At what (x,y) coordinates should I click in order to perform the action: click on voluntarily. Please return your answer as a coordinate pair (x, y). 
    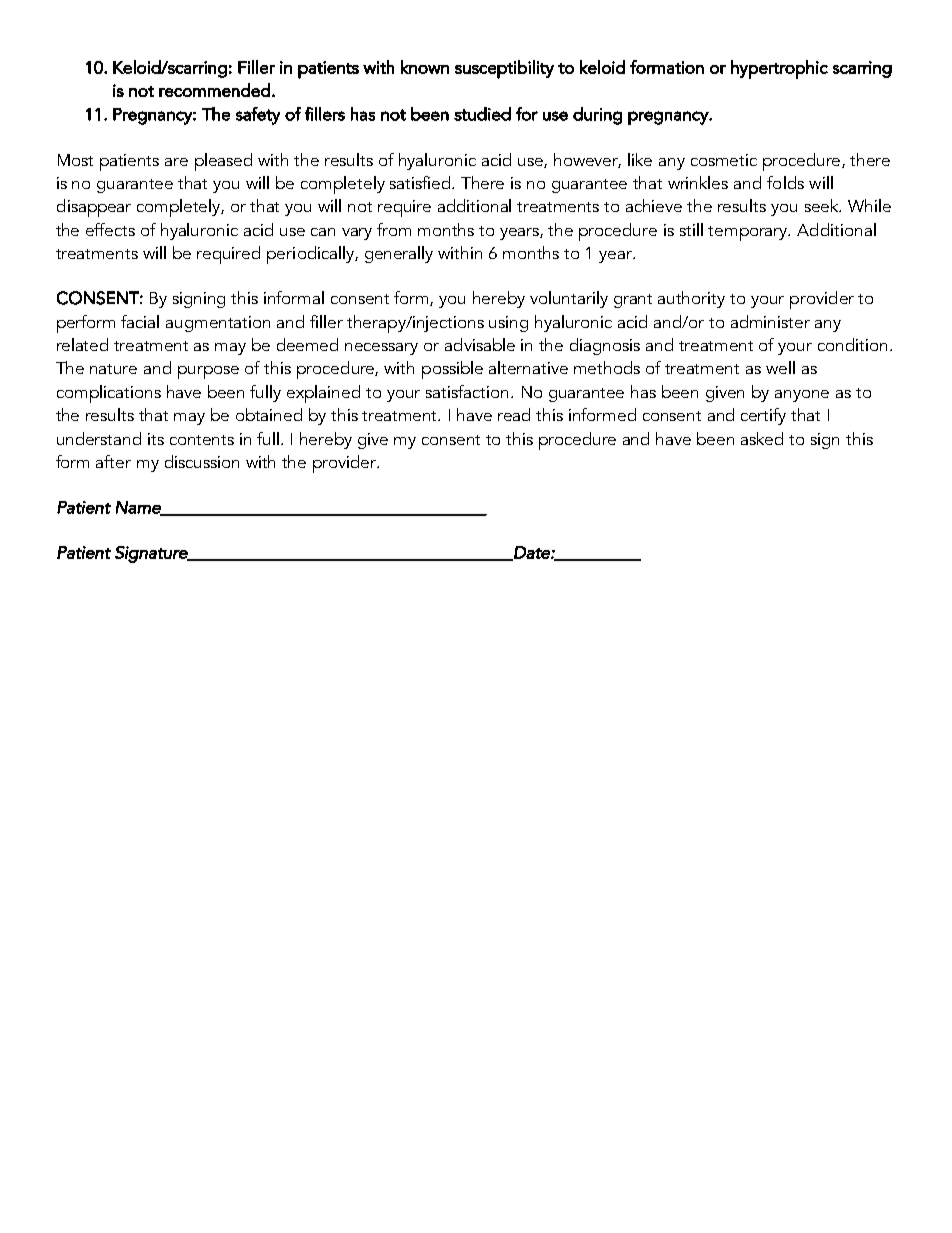
    Looking at the image, I should click on (569, 299).
